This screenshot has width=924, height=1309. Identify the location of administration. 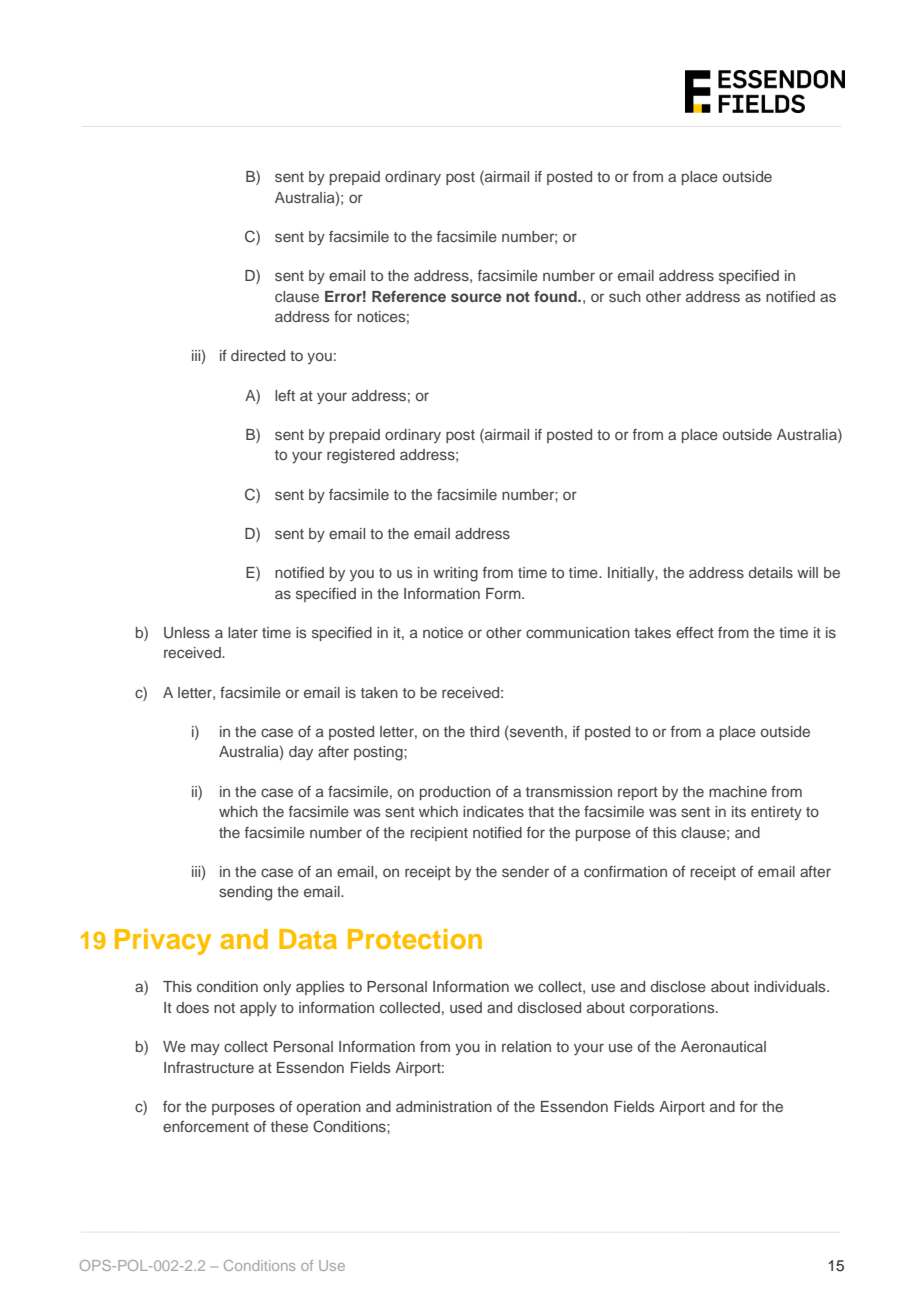
(444, 1106).
